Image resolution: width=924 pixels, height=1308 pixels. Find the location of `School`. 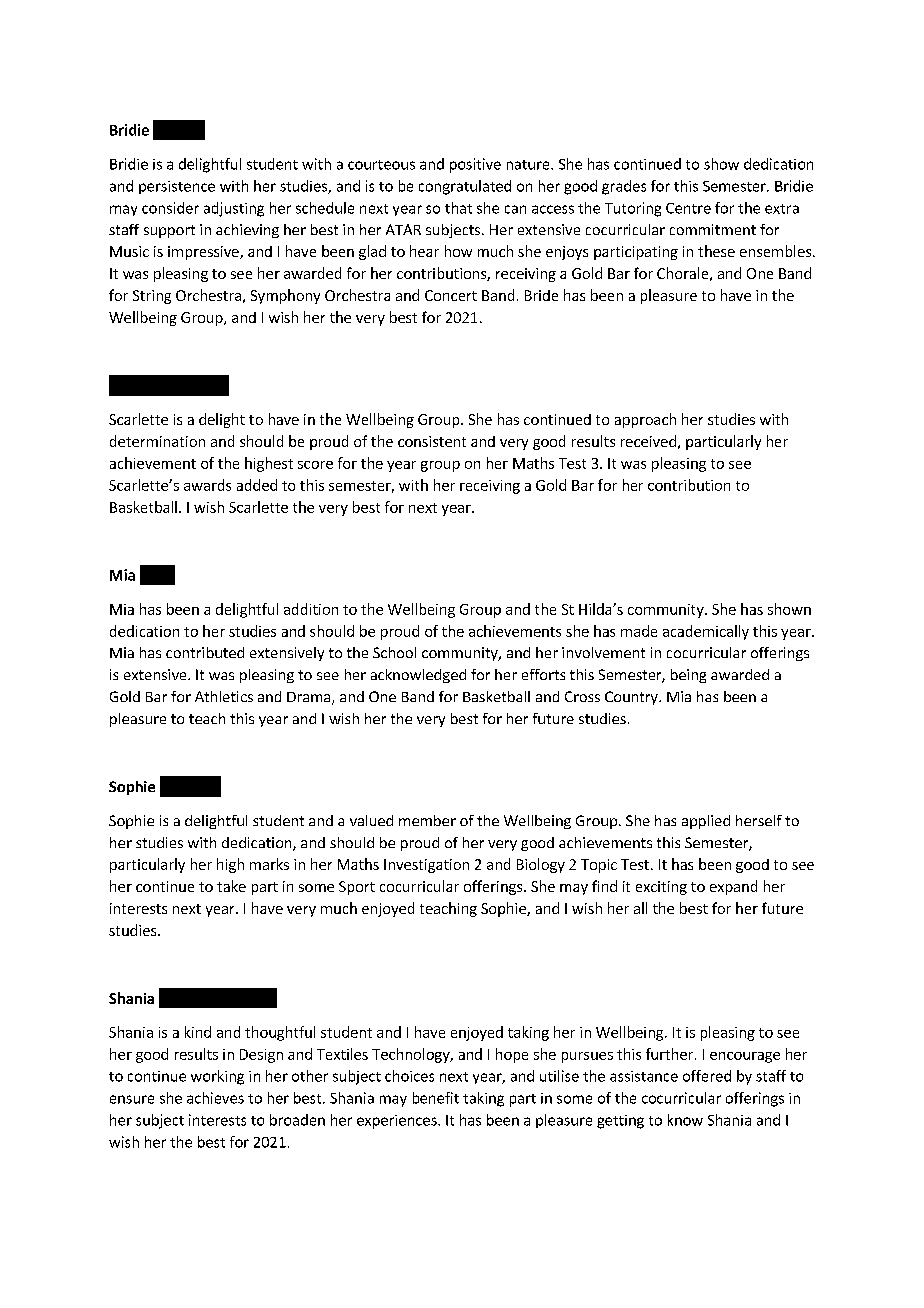

School is located at coordinates (394, 652).
